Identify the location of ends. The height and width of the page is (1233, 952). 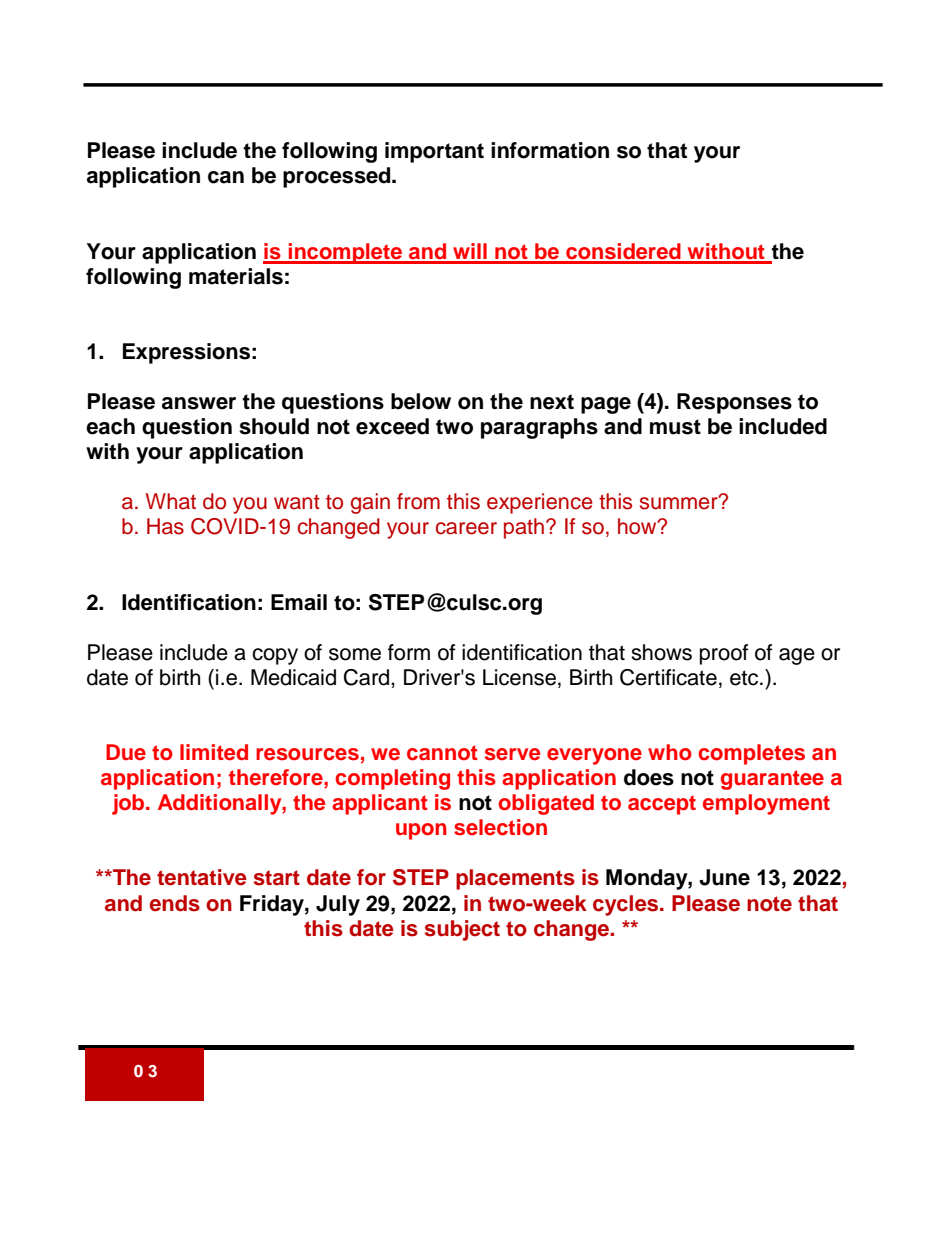
(175, 903).
